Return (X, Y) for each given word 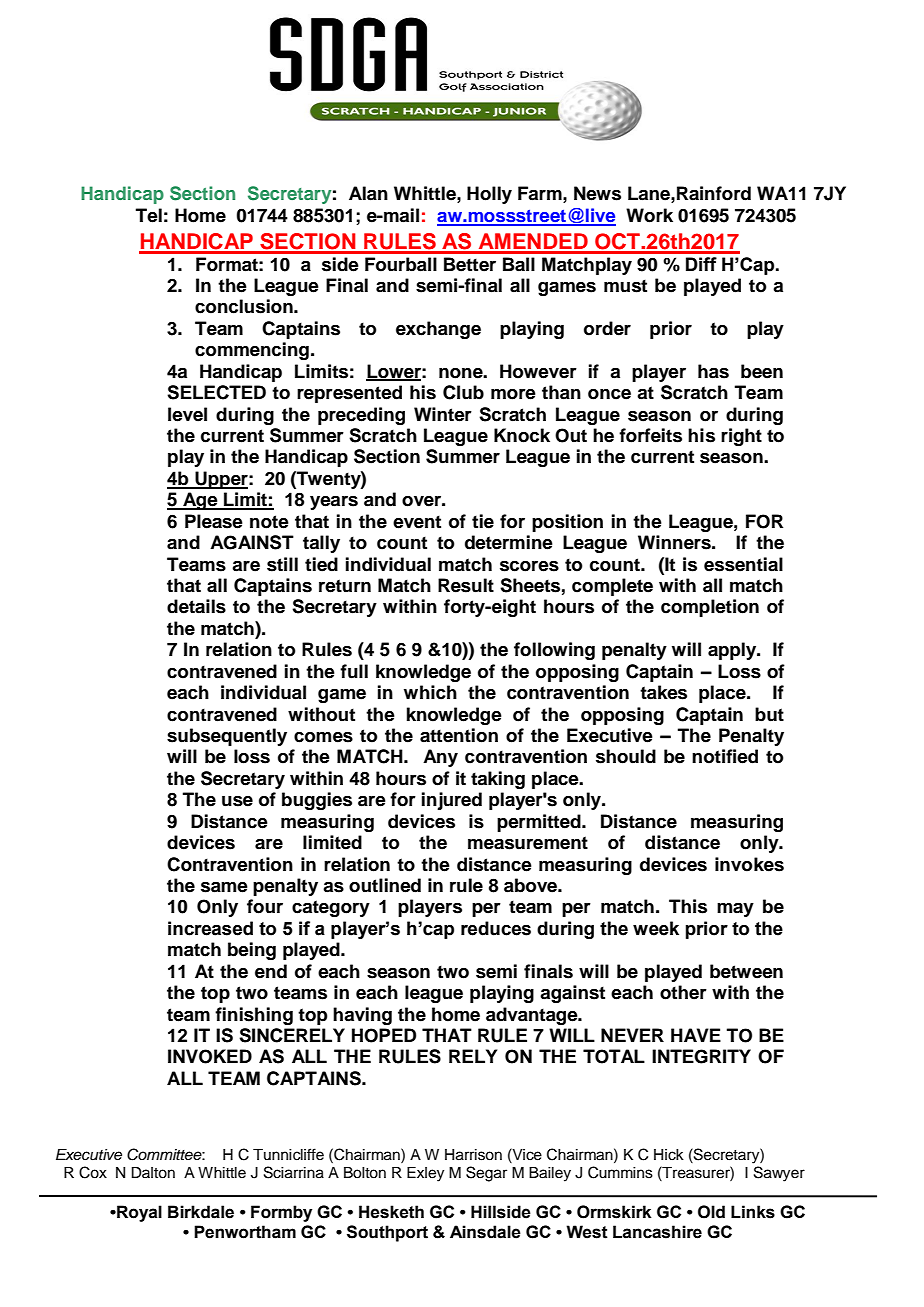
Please (214, 521)
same (224, 887)
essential (743, 564)
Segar (486, 1174)
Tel (149, 215)
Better (470, 264)
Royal (138, 1213)
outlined (385, 885)
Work (649, 215)
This (688, 906)
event (417, 522)
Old (711, 1212)
